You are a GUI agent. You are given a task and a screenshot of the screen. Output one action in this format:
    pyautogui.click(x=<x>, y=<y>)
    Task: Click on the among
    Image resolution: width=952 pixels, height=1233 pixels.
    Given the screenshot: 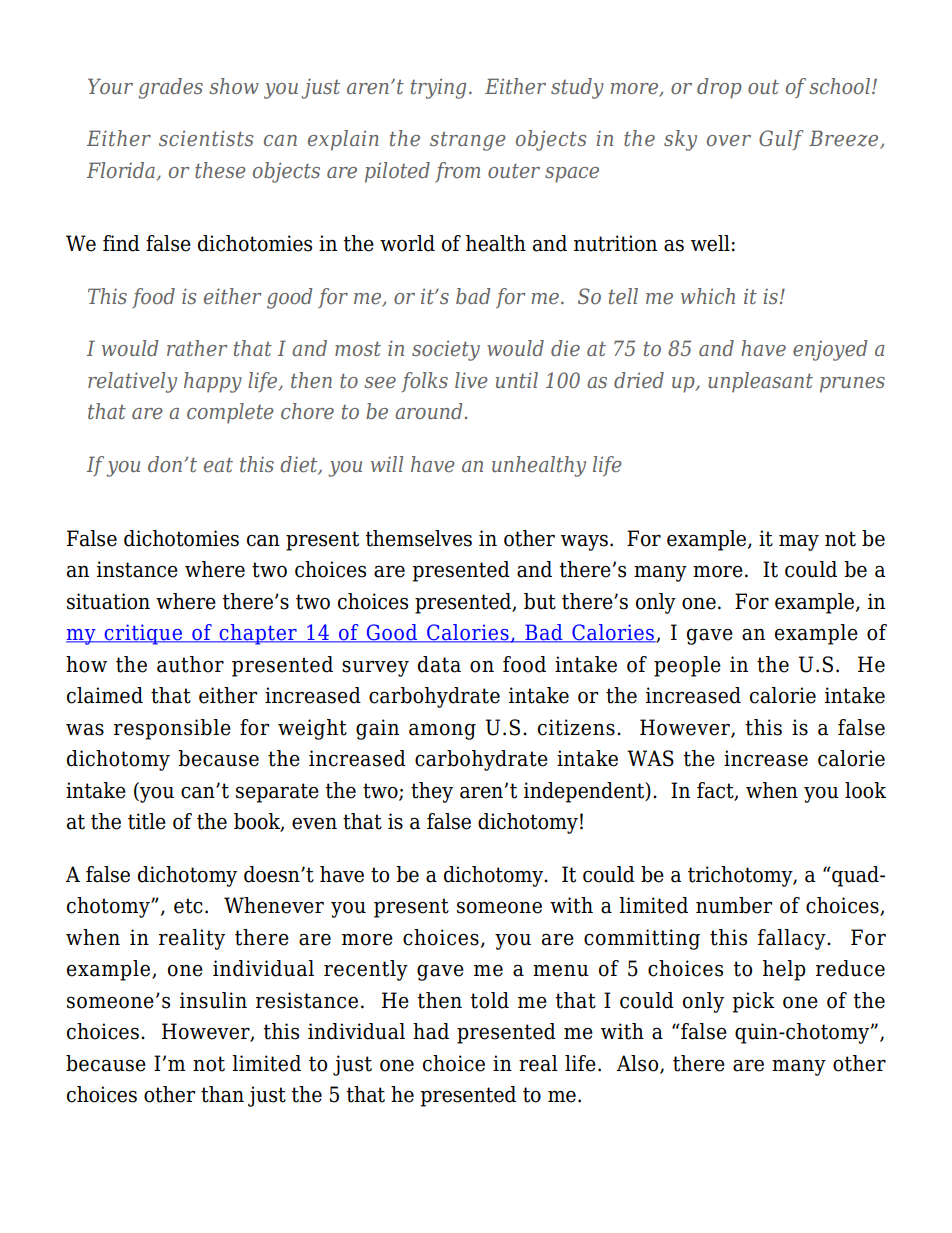 What is the action you would take?
    pyautogui.click(x=442, y=731)
